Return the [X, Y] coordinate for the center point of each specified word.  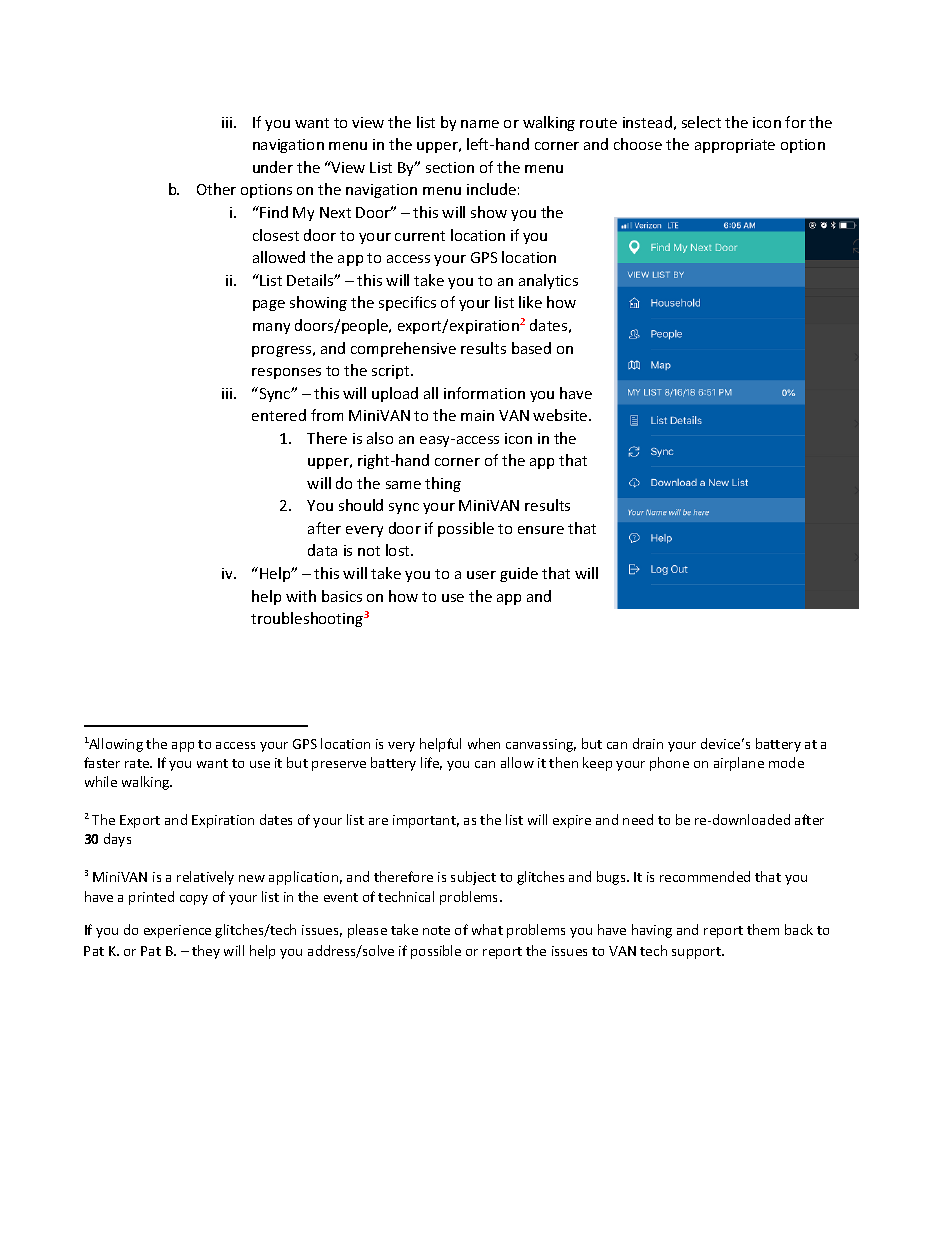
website [561, 415]
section [450, 167]
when [484, 743]
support [697, 953]
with [301, 596]
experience [177, 931]
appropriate [735, 146]
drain [648, 743]
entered [279, 415]
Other [216, 189]
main [477, 415]
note [436, 930]
